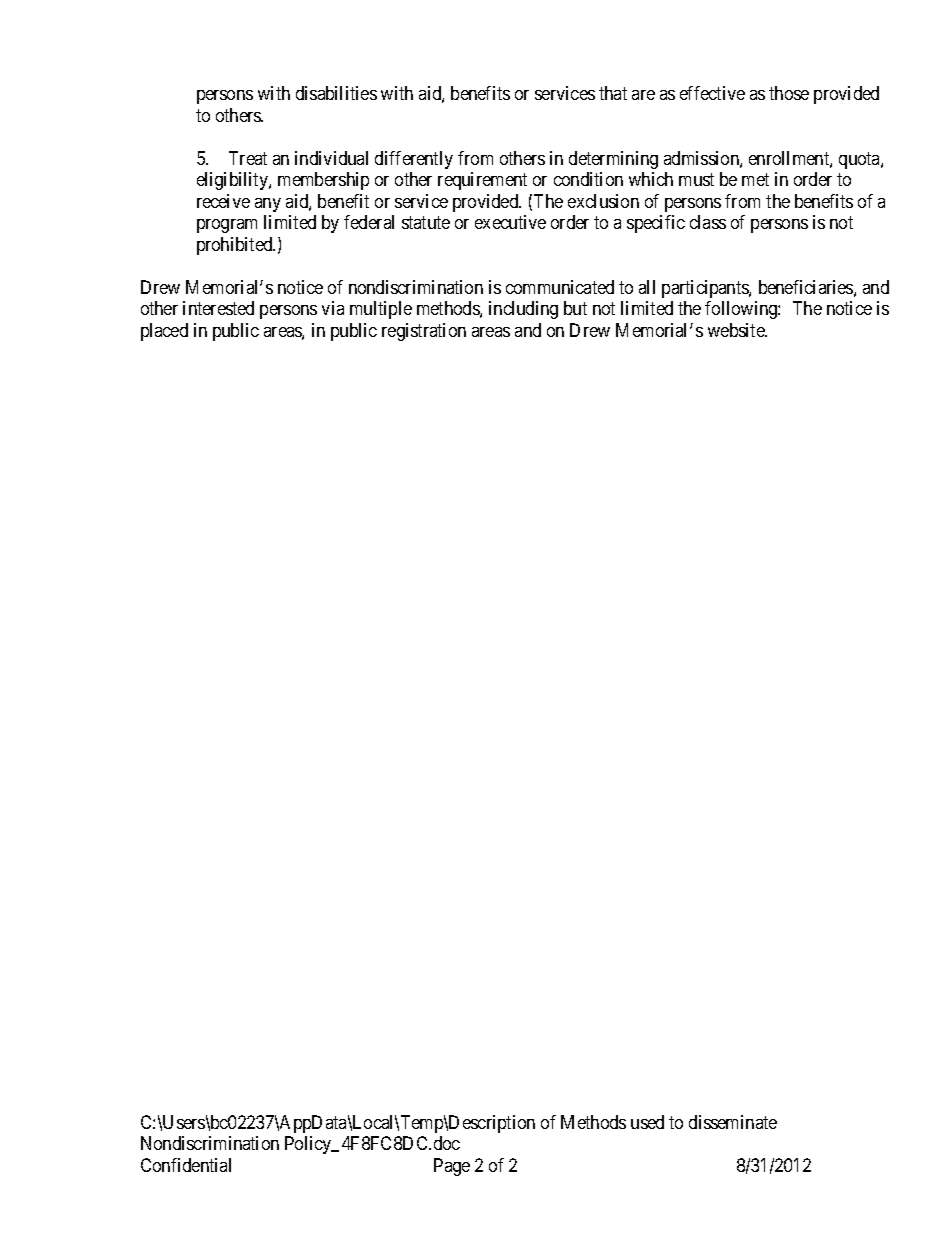  I want to click on disseminate, so click(733, 1122).
